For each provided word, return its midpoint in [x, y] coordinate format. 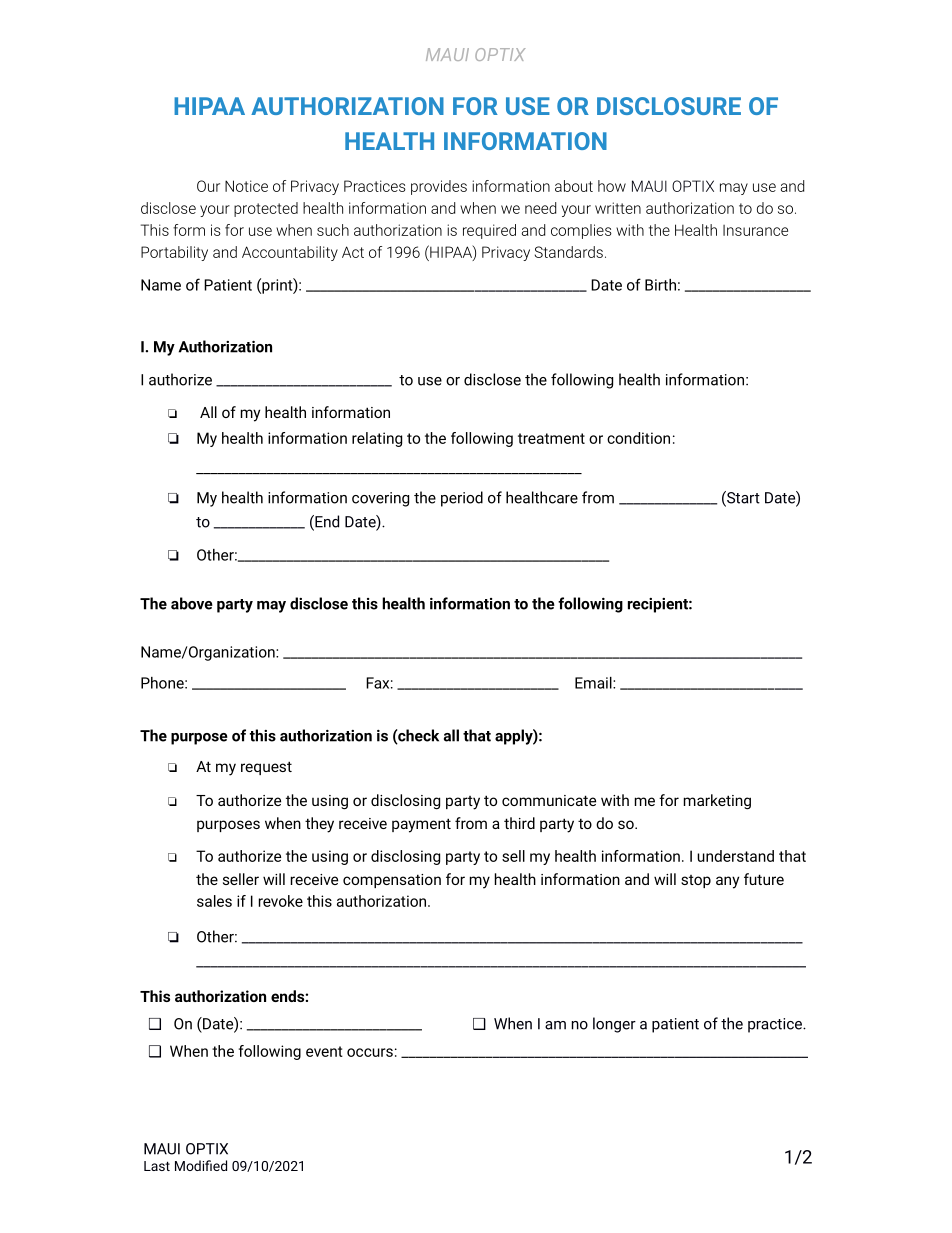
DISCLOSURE [669, 106]
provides [439, 187]
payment [421, 825]
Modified [201, 1165]
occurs [370, 1052]
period [462, 499]
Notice [246, 186]
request [266, 768]
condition [638, 438]
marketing [717, 802]
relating [377, 439]
